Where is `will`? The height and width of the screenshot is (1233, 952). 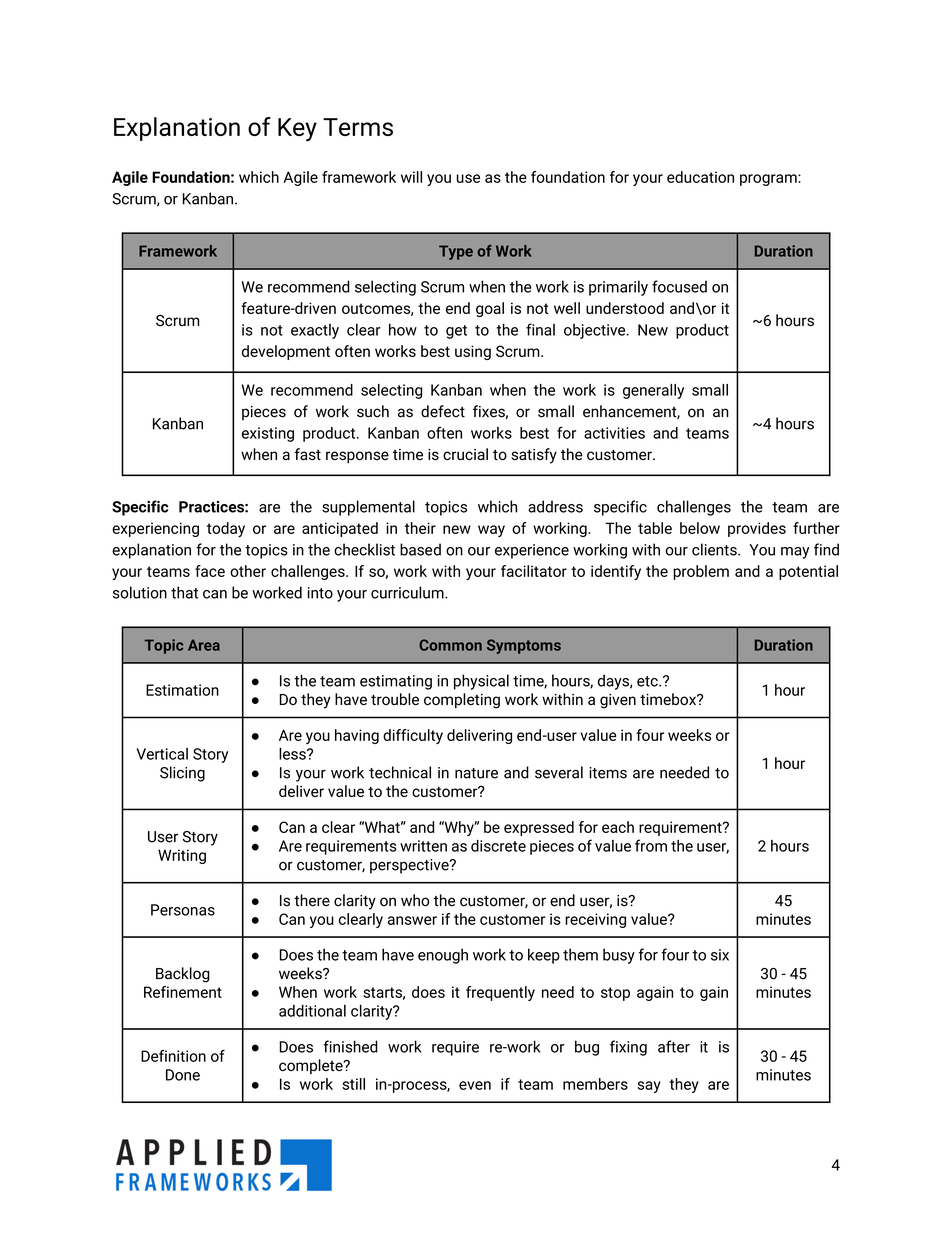 will is located at coordinates (411, 177).
